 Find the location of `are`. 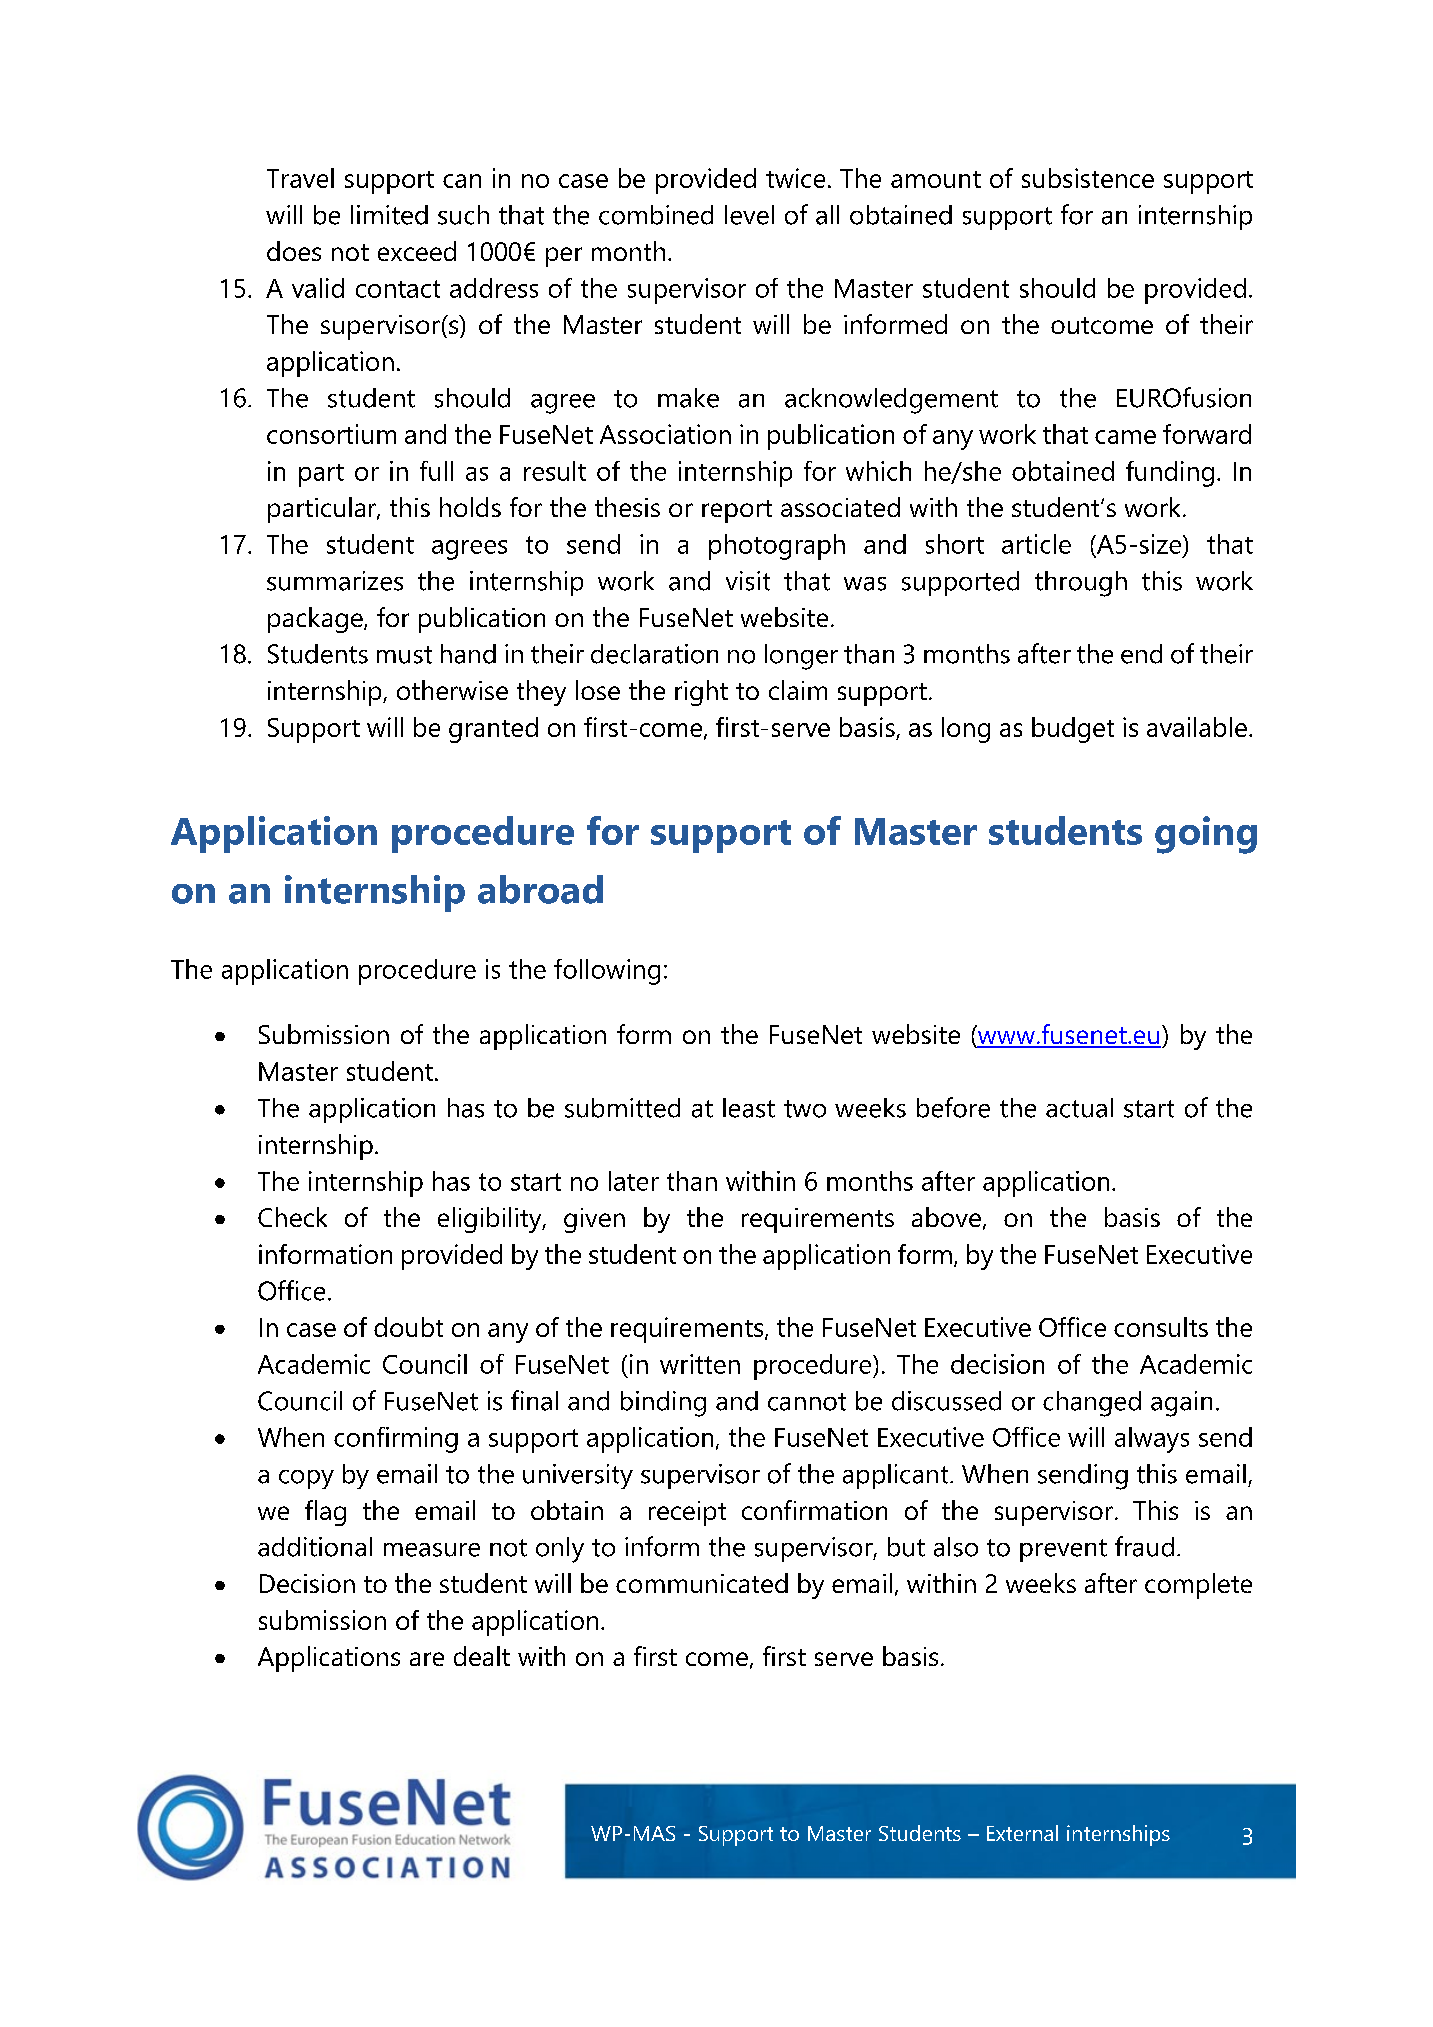

are is located at coordinates (427, 1659).
